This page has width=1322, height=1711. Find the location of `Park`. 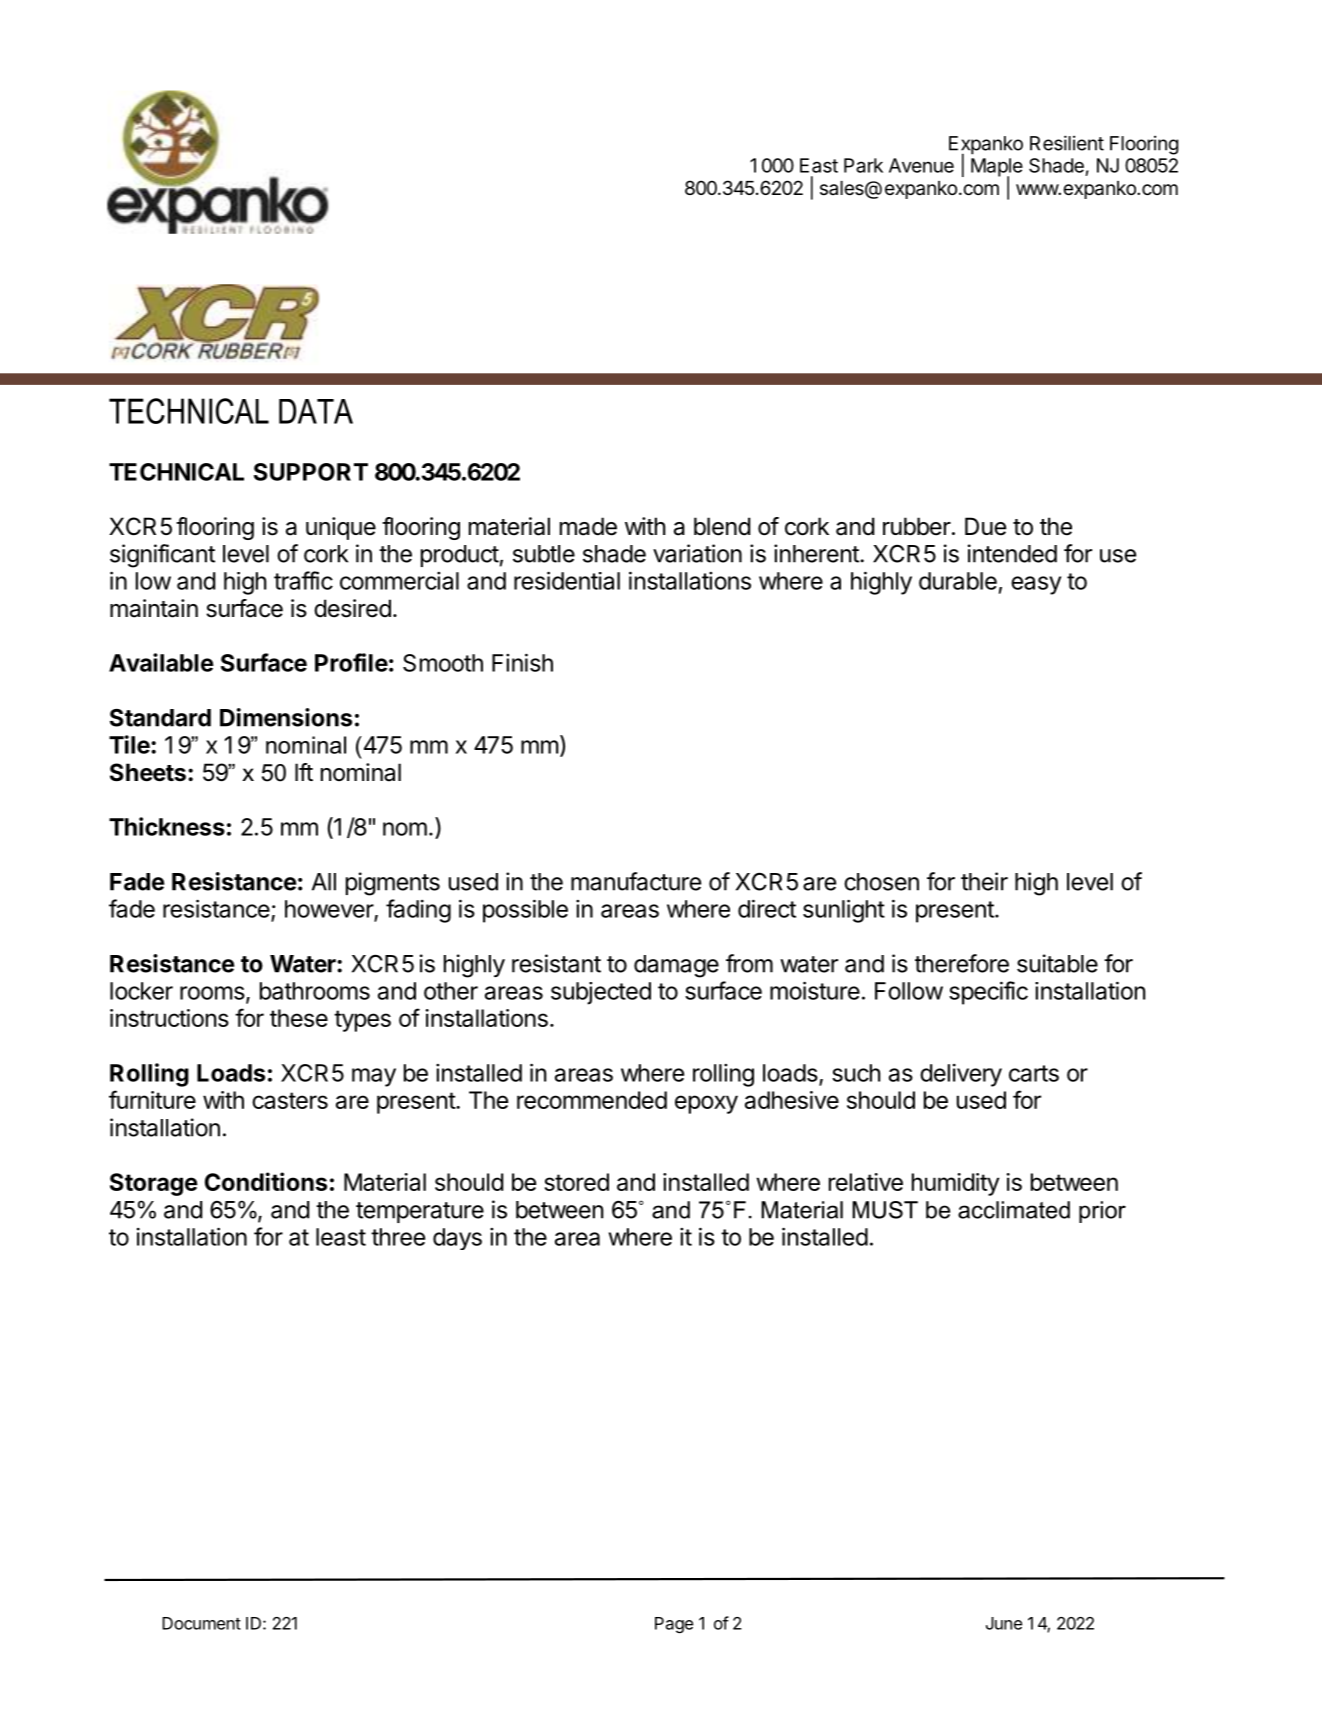

Park is located at coordinates (863, 165).
